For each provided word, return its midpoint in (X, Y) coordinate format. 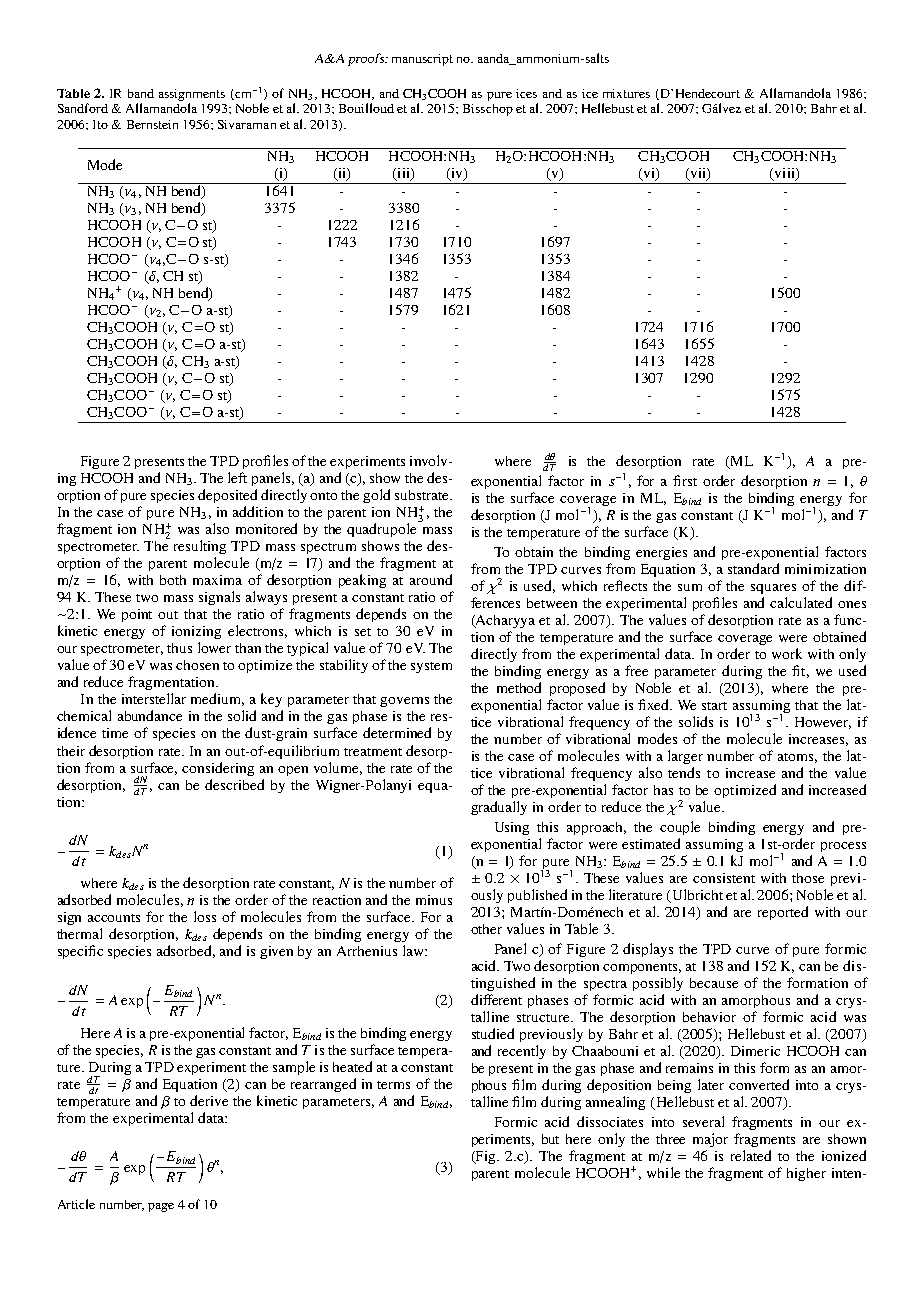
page (161, 1207)
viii (785, 174)
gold (376, 496)
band (141, 93)
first (685, 480)
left (237, 477)
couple (680, 828)
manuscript (422, 60)
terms (393, 1085)
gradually (499, 808)
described (234, 784)
